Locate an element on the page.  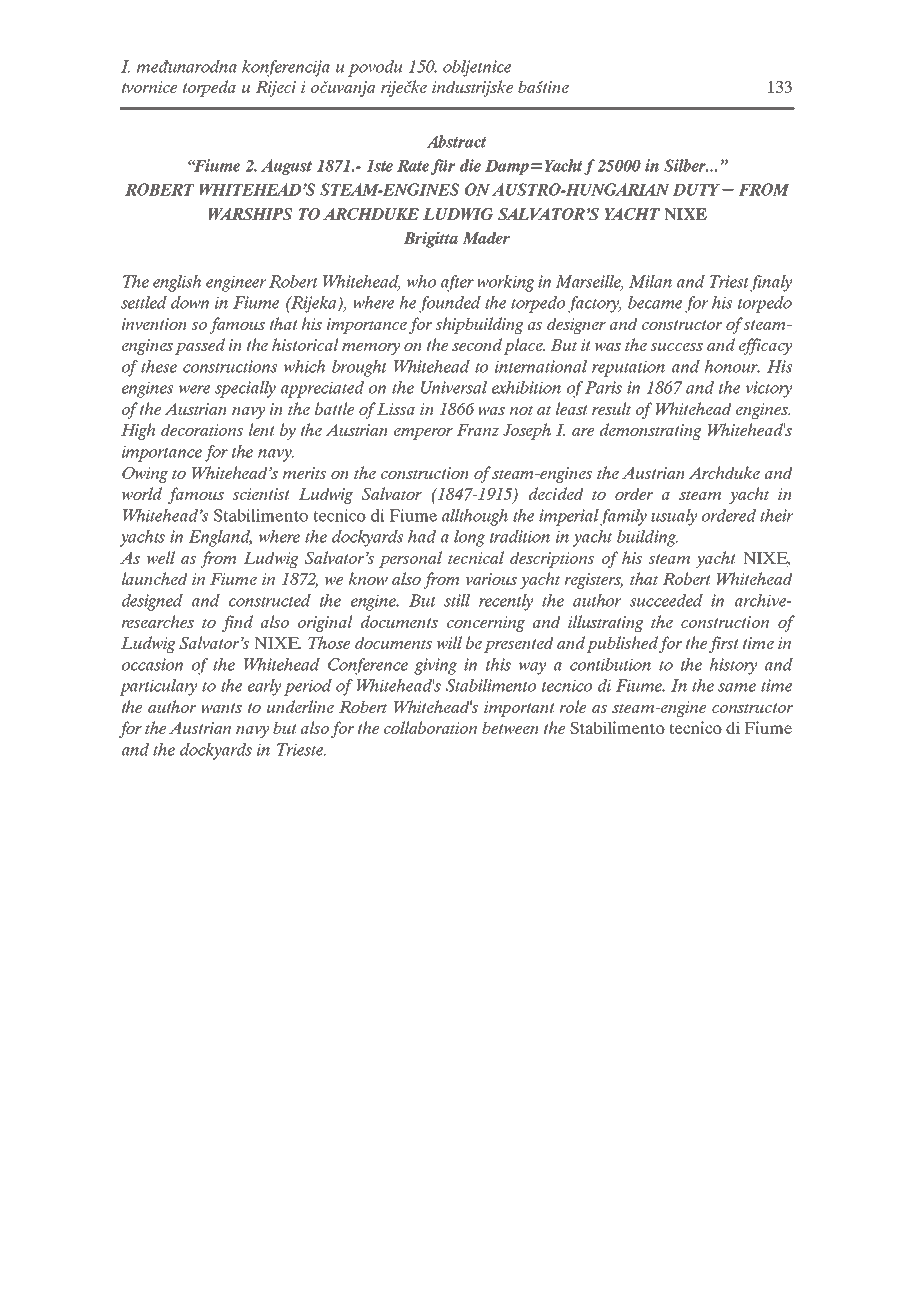
die is located at coordinates (470, 165).
